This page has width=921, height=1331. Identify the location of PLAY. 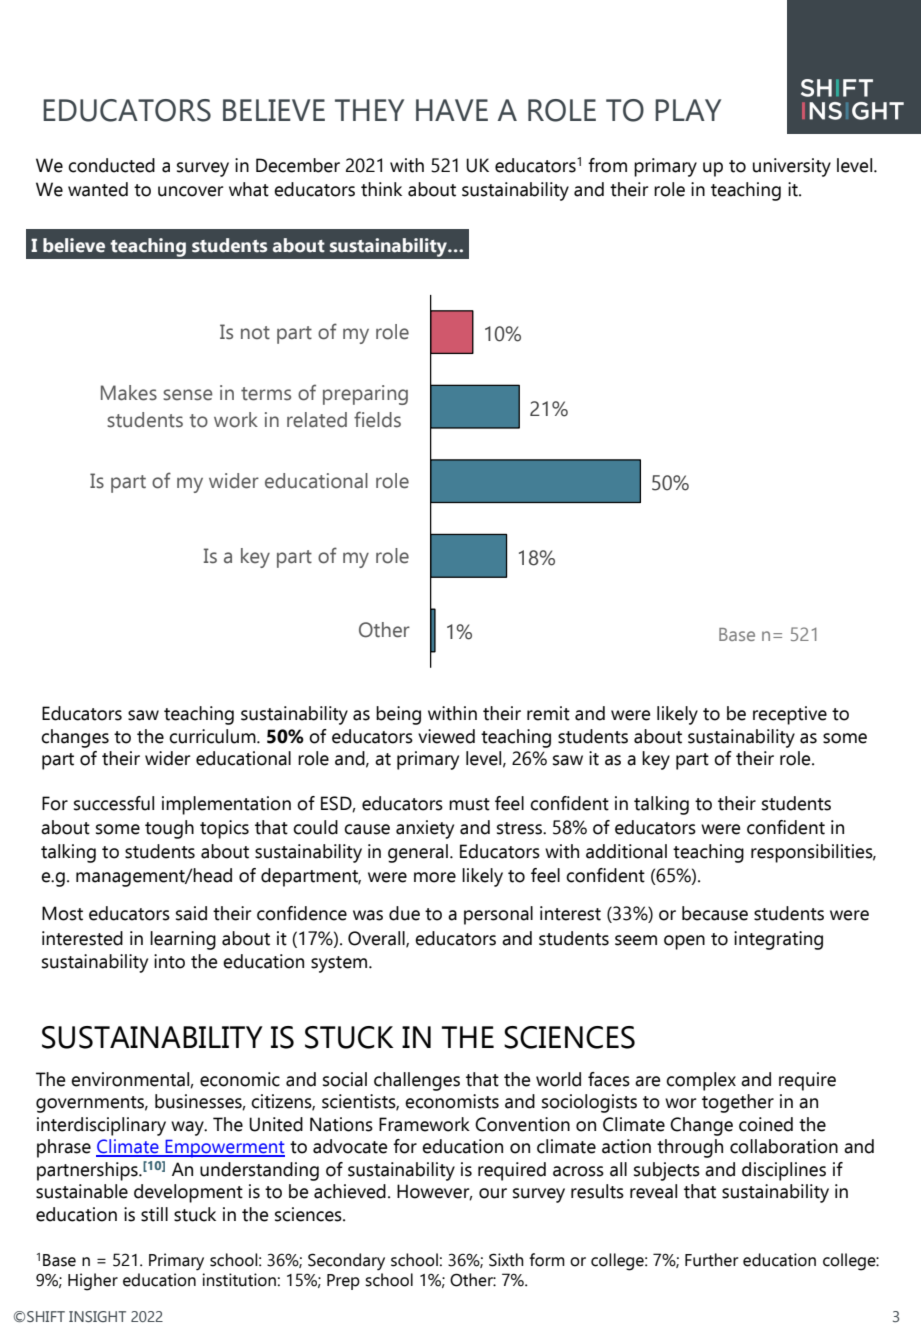
(688, 110).
